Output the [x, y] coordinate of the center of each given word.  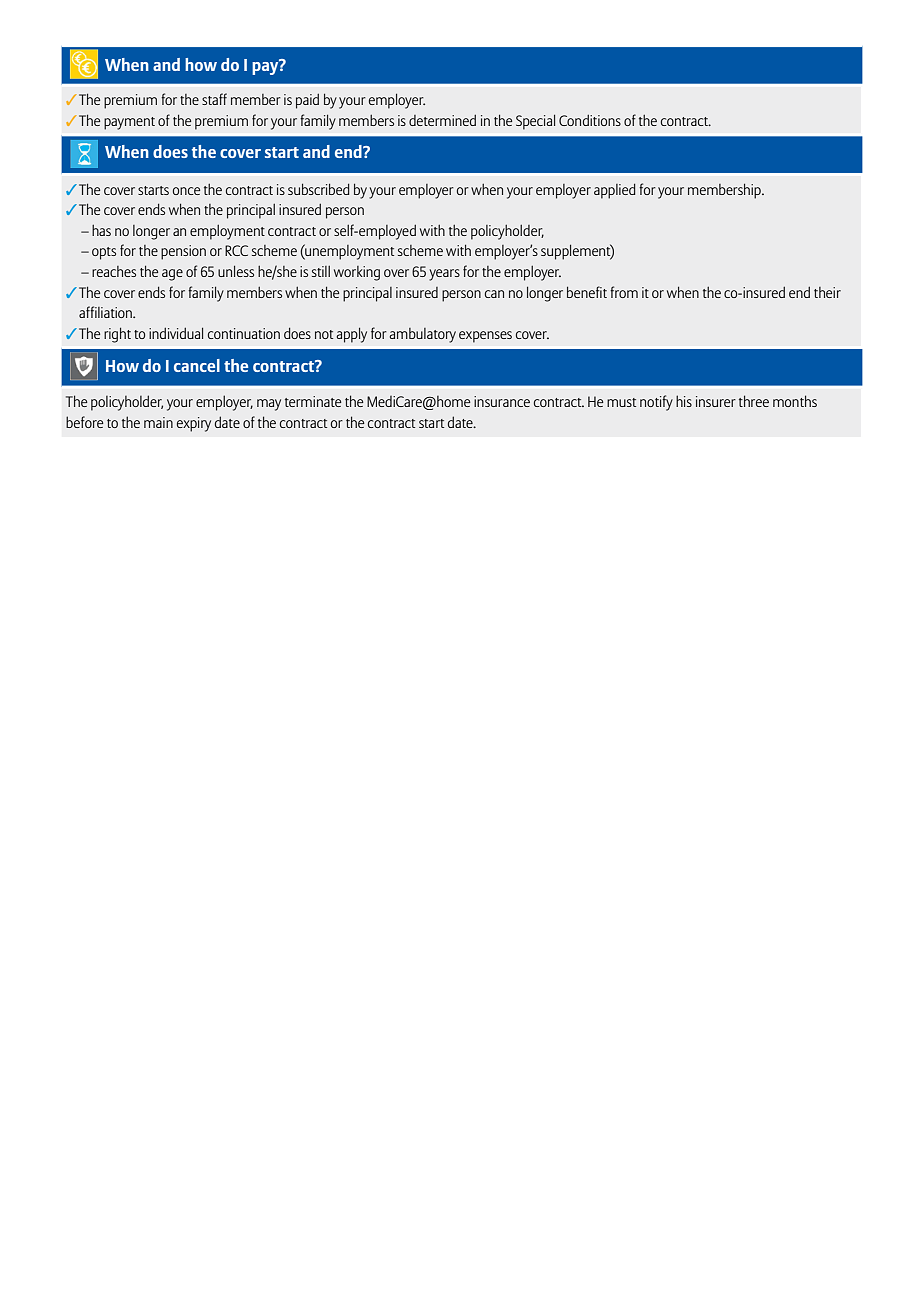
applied [614, 191]
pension [183, 252]
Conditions [590, 120]
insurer [716, 401]
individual [176, 333]
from [624, 292]
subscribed [318, 189]
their [827, 292]
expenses [485, 337]
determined [442, 120]
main [158, 422]
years [444, 275]
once [186, 191]
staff [214, 99]
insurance [502, 401]
